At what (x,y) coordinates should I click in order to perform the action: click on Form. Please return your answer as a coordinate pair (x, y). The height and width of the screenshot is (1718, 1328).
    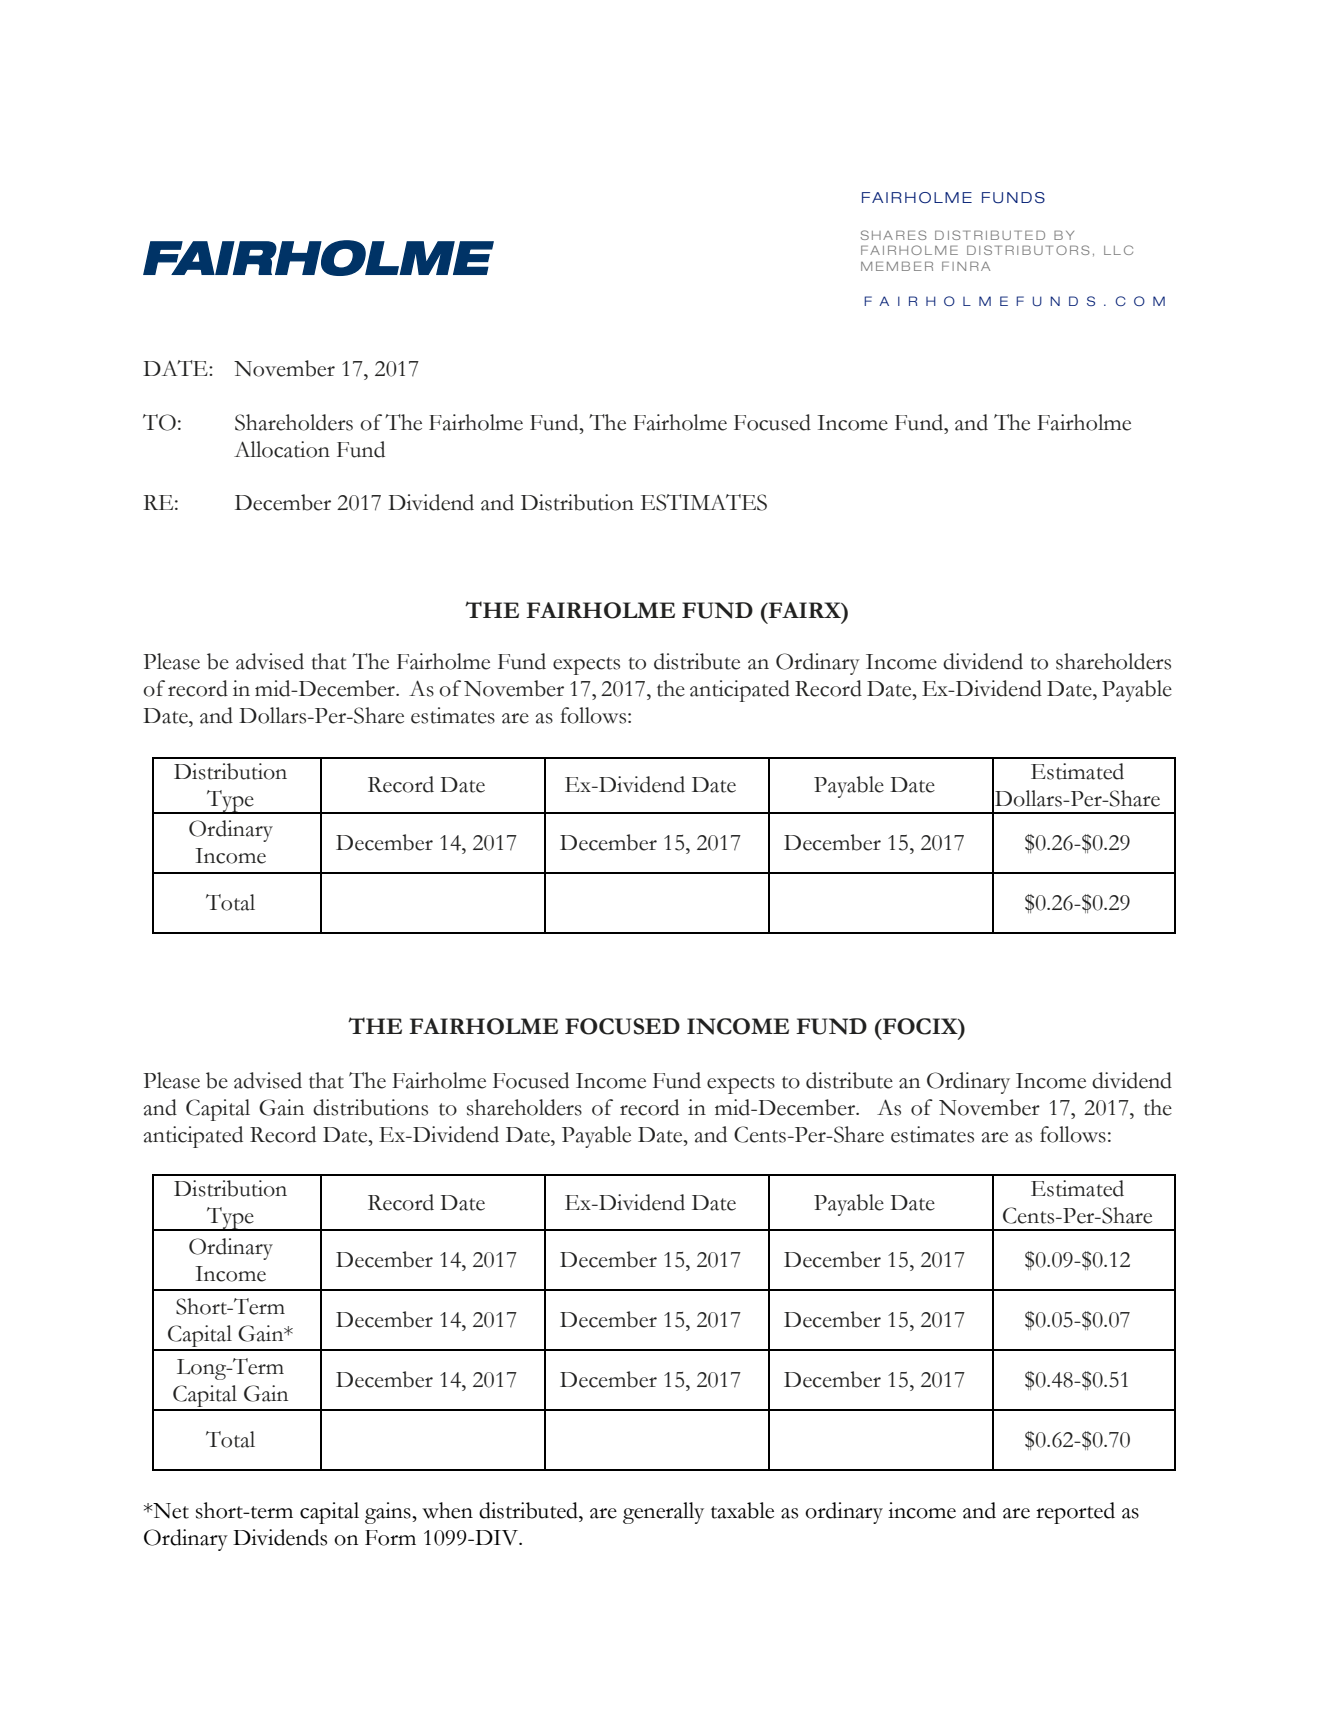
    Looking at the image, I should click on (390, 1538).
